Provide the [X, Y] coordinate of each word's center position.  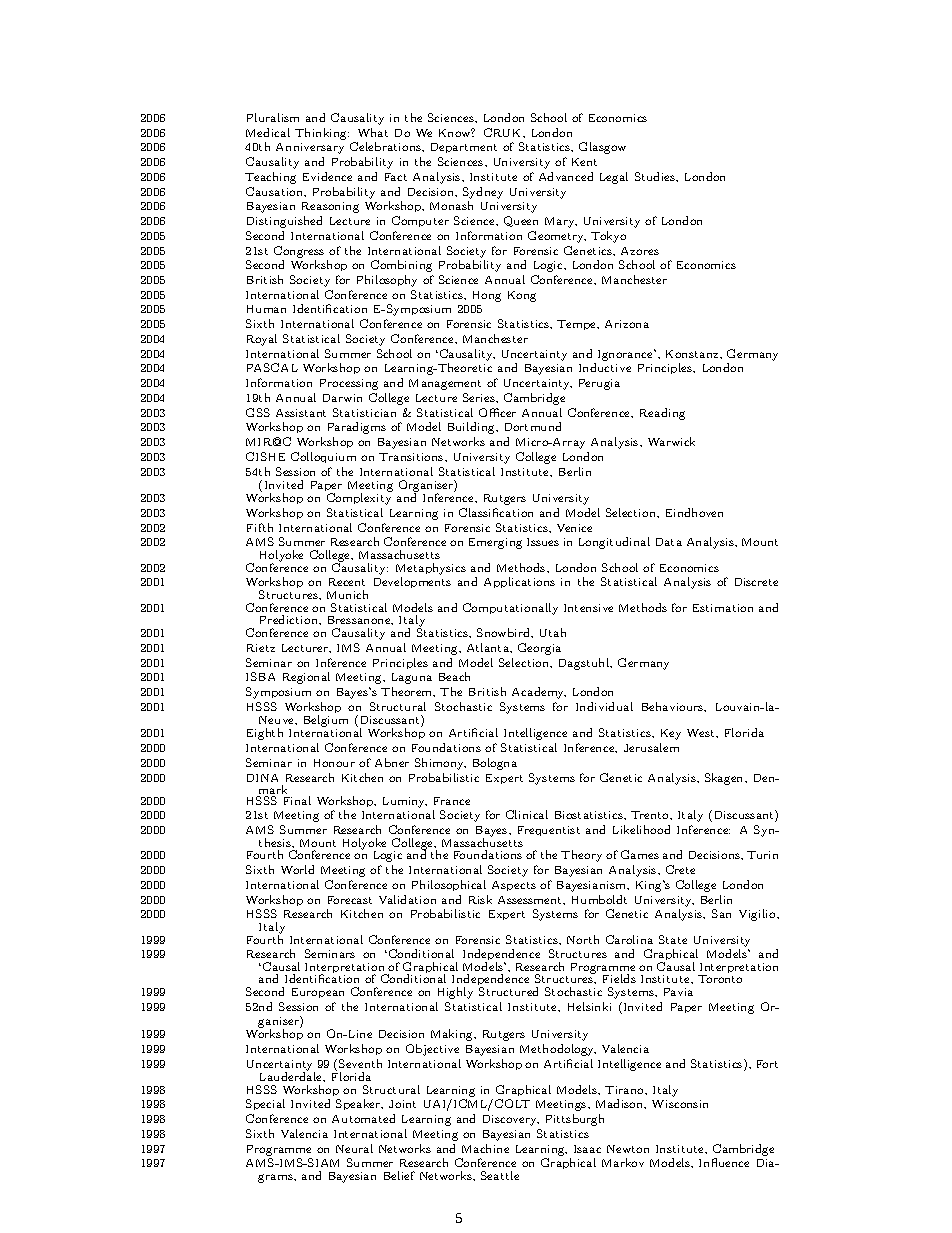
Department [464, 148]
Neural [354, 1148]
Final [297, 800]
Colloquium [323, 457]
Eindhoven [694, 512]
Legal [614, 178]
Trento [651, 815]
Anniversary [310, 148]
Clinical [527, 814]
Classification [496, 512]
